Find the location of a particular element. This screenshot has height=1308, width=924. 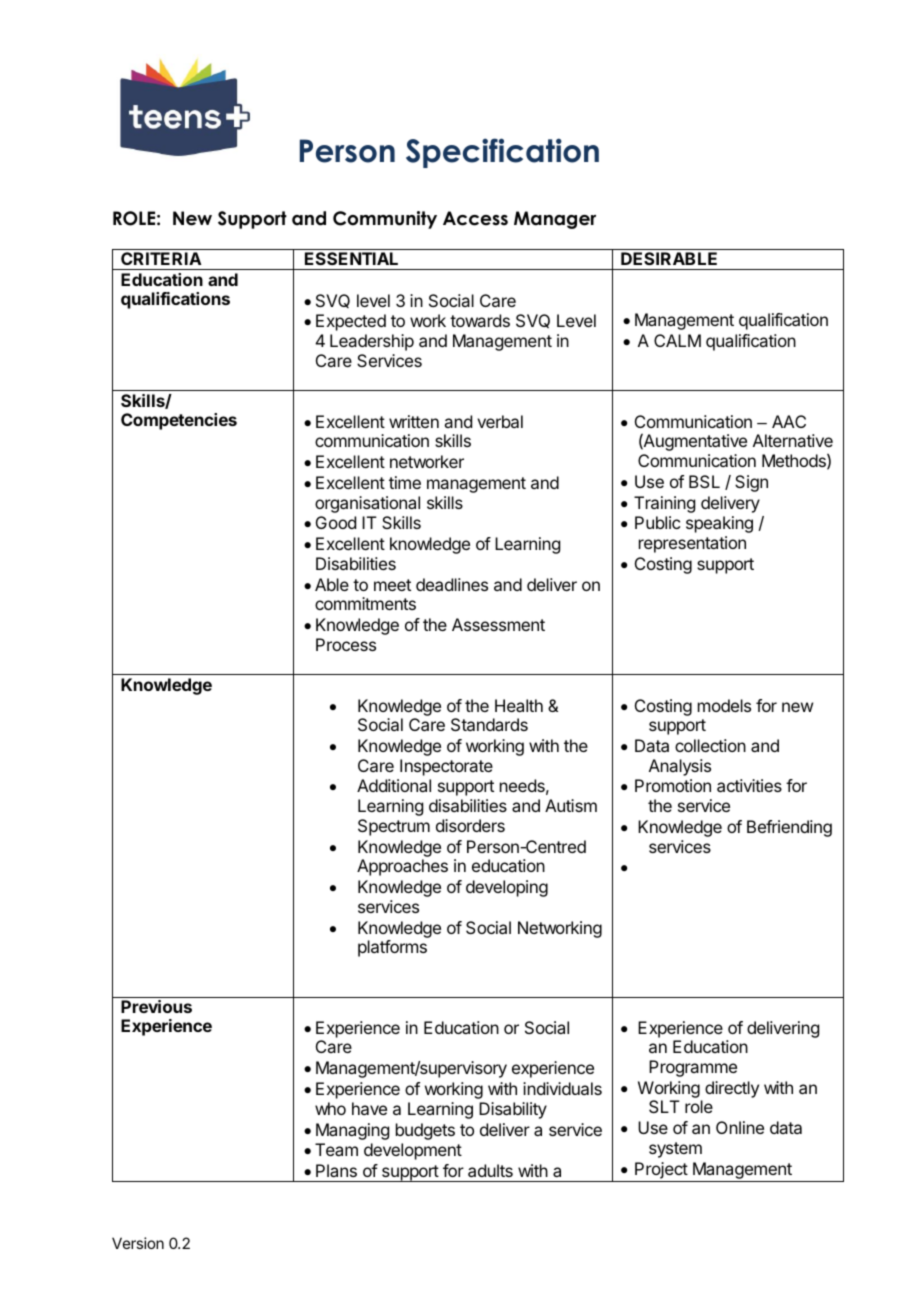

platforms is located at coordinates (392, 948).
